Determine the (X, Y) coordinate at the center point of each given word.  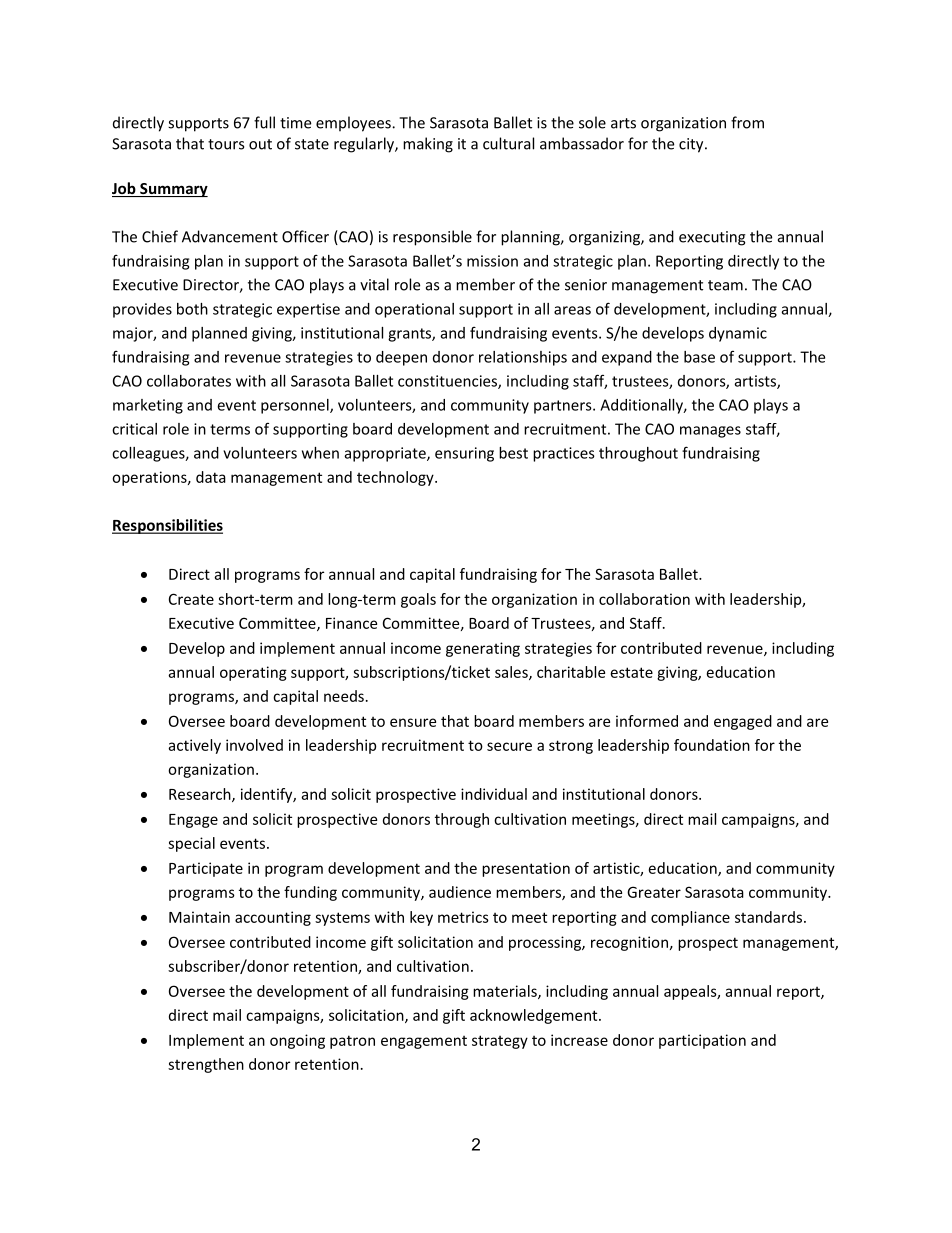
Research (201, 795)
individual (494, 794)
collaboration (644, 599)
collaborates (189, 381)
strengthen (206, 1065)
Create (191, 599)
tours (226, 144)
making (428, 145)
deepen (401, 358)
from (747, 122)
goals (418, 600)
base (699, 357)
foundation (712, 745)
